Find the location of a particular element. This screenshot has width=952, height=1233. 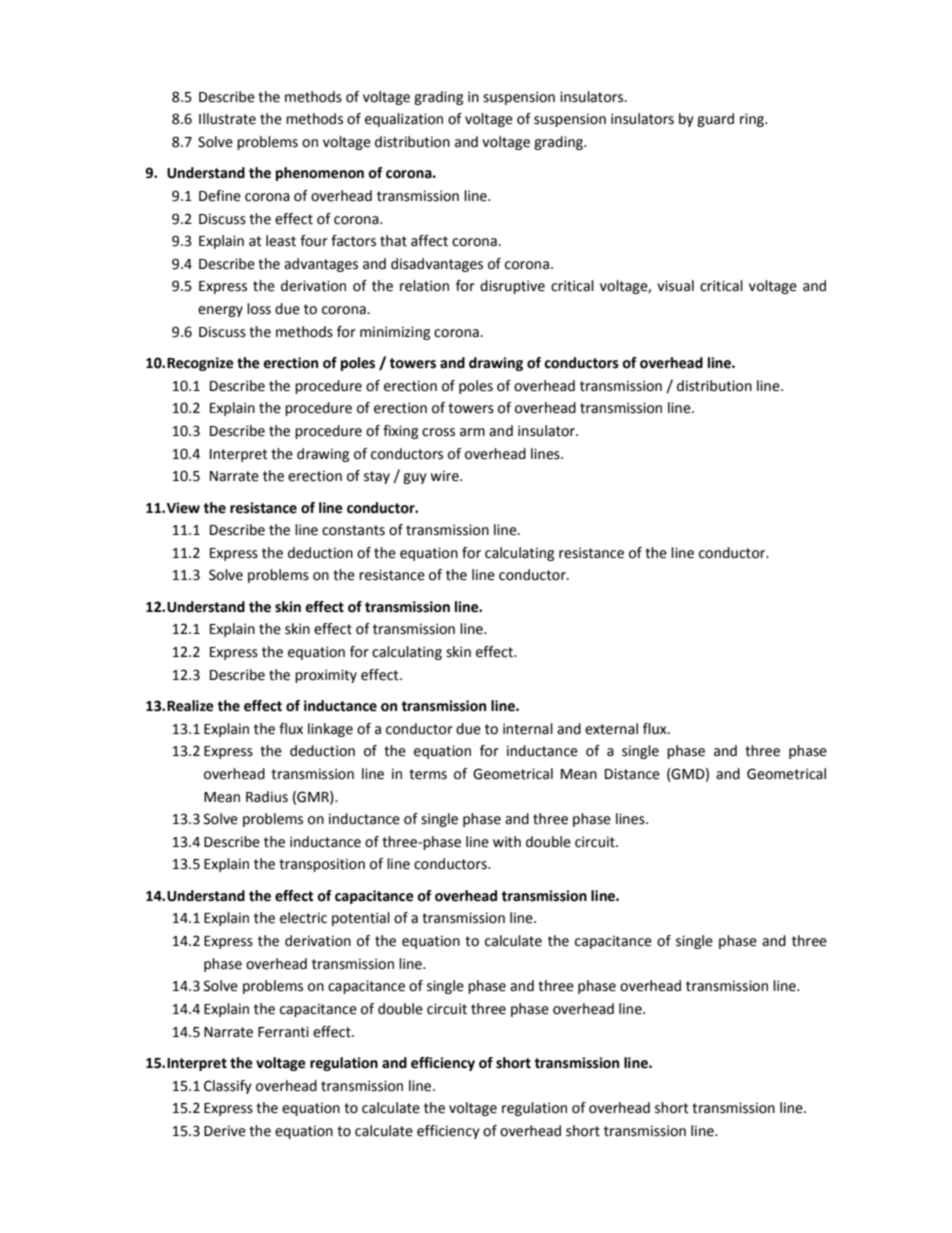

visual is located at coordinates (675, 286).
